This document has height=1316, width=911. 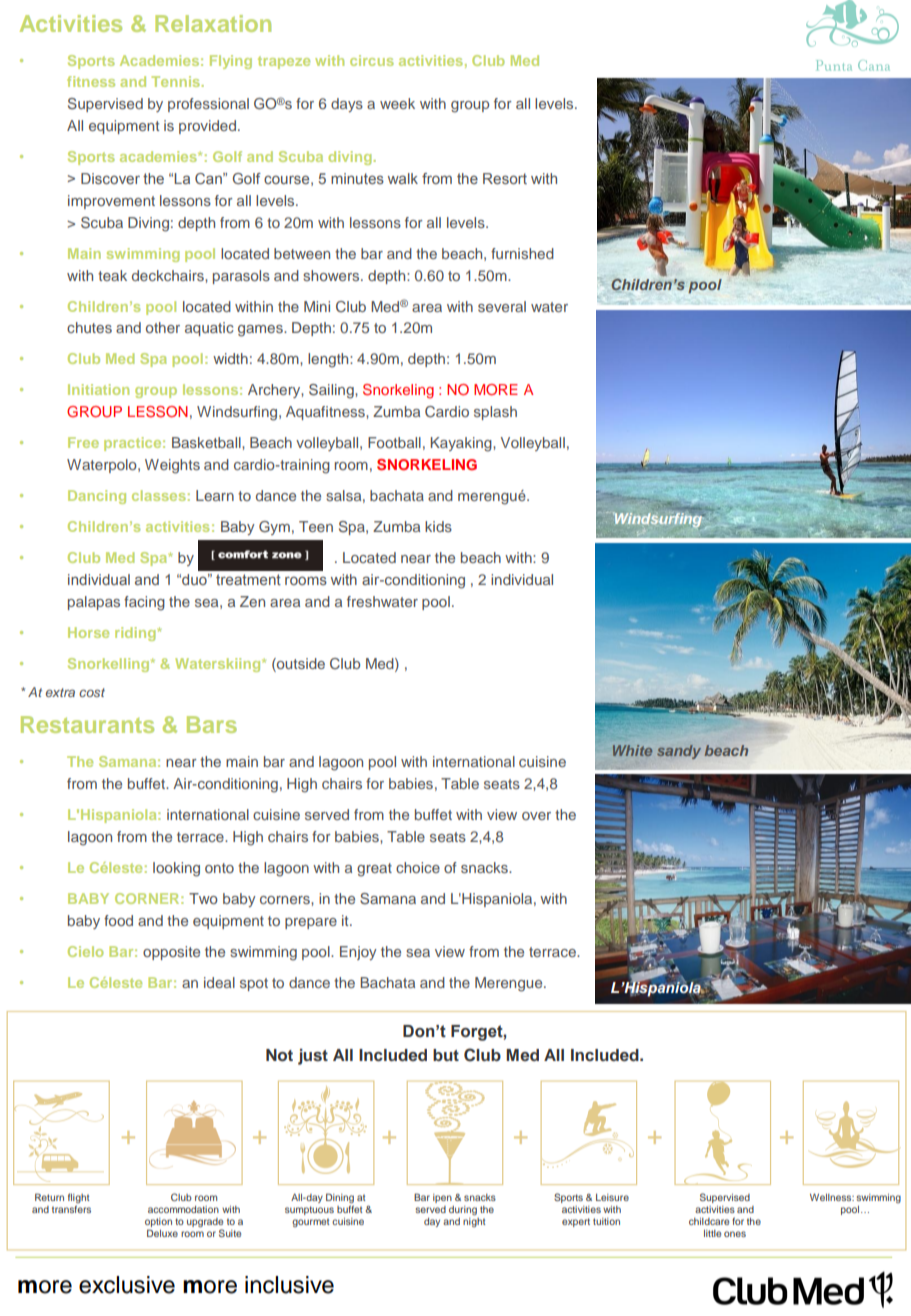 What do you see at coordinates (135, 634) in the document?
I see `riding` at bounding box center [135, 634].
